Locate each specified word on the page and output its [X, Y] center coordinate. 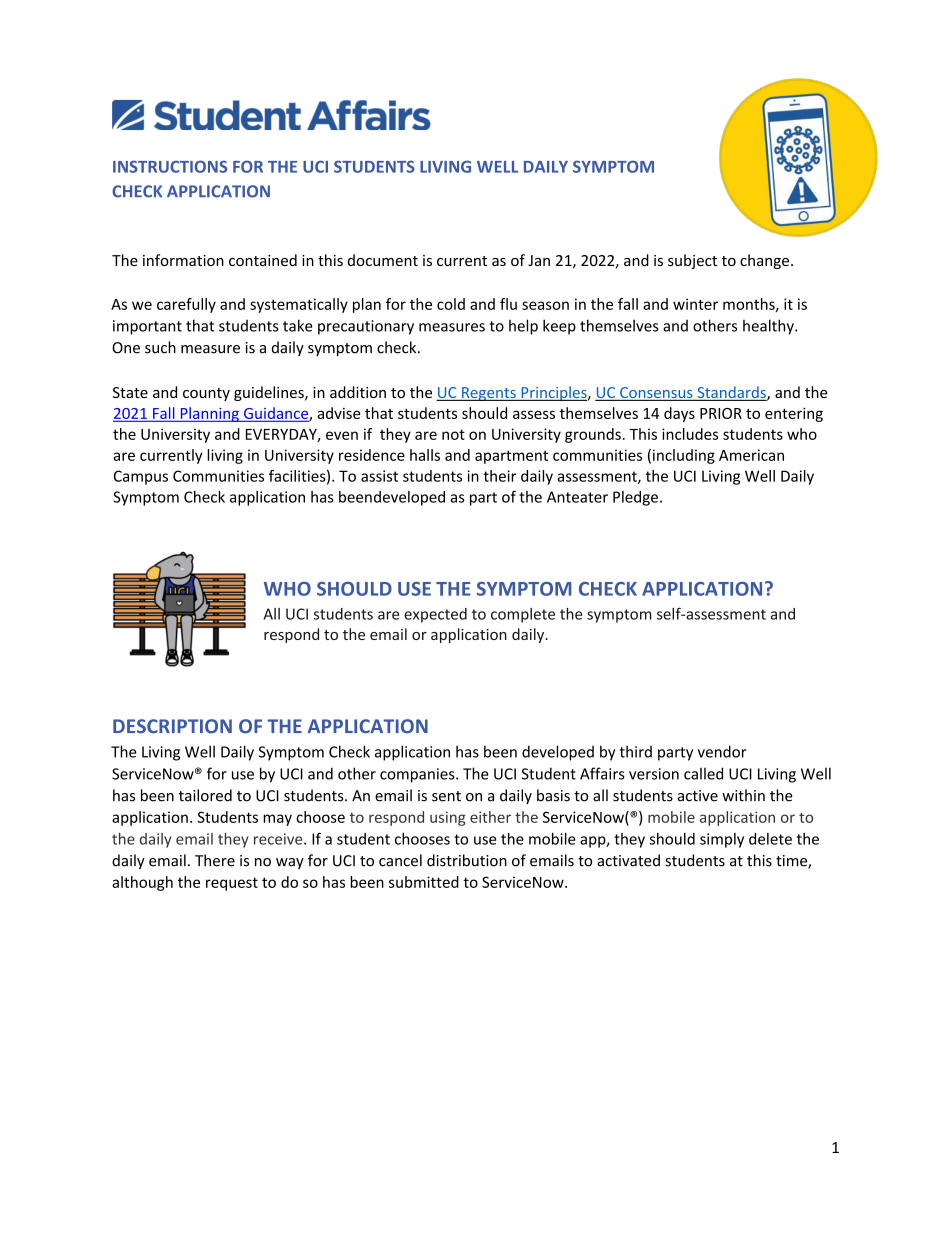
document [383, 260]
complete [523, 615]
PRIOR [721, 413]
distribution [467, 860]
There [215, 860]
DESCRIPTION [172, 726]
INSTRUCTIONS [170, 166]
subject [692, 261]
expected [435, 615]
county [206, 394]
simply [722, 840]
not [453, 434]
